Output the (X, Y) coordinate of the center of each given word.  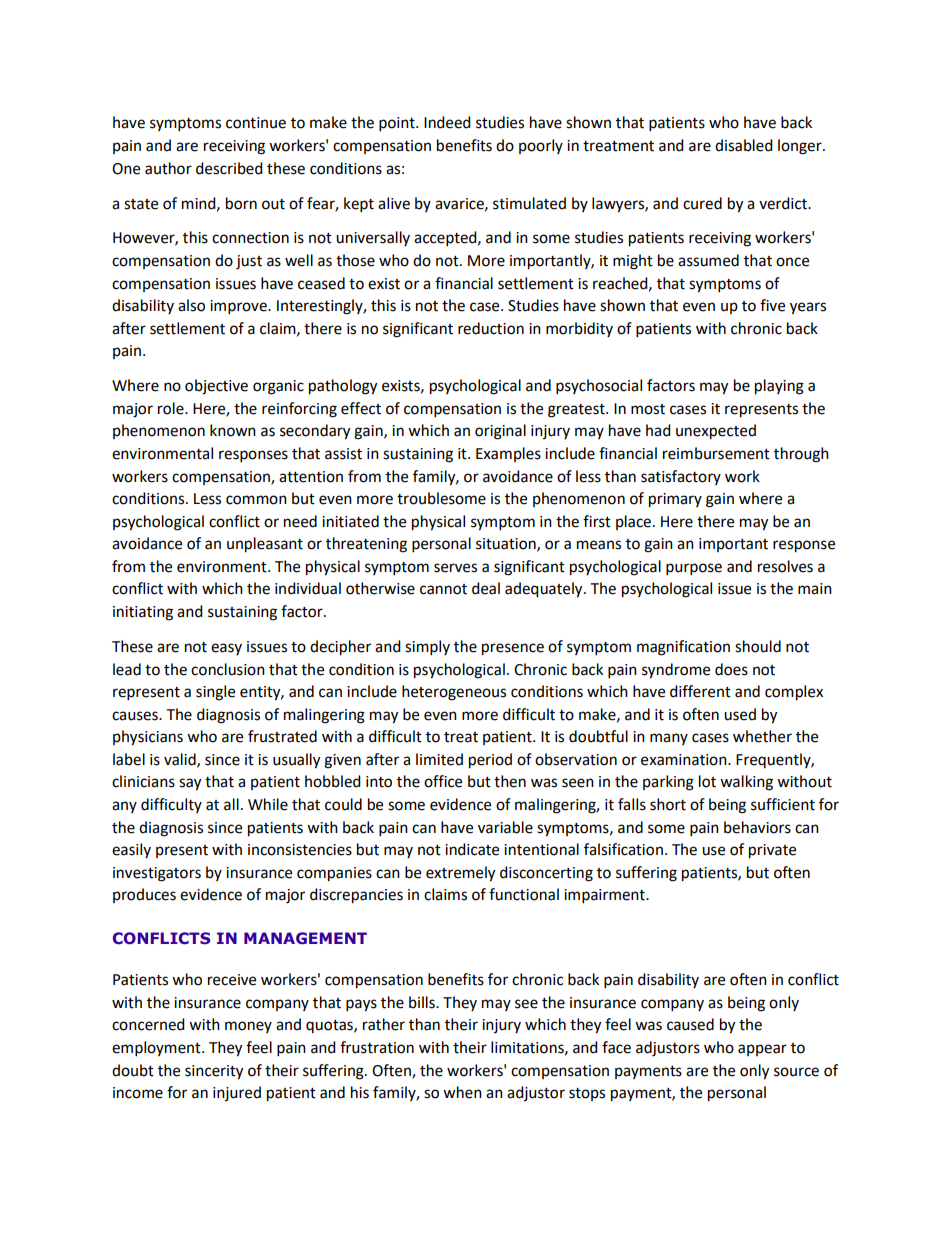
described (229, 168)
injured (237, 1093)
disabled (744, 145)
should (758, 646)
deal (486, 588)
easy (226, 649)
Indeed (447, 122)
